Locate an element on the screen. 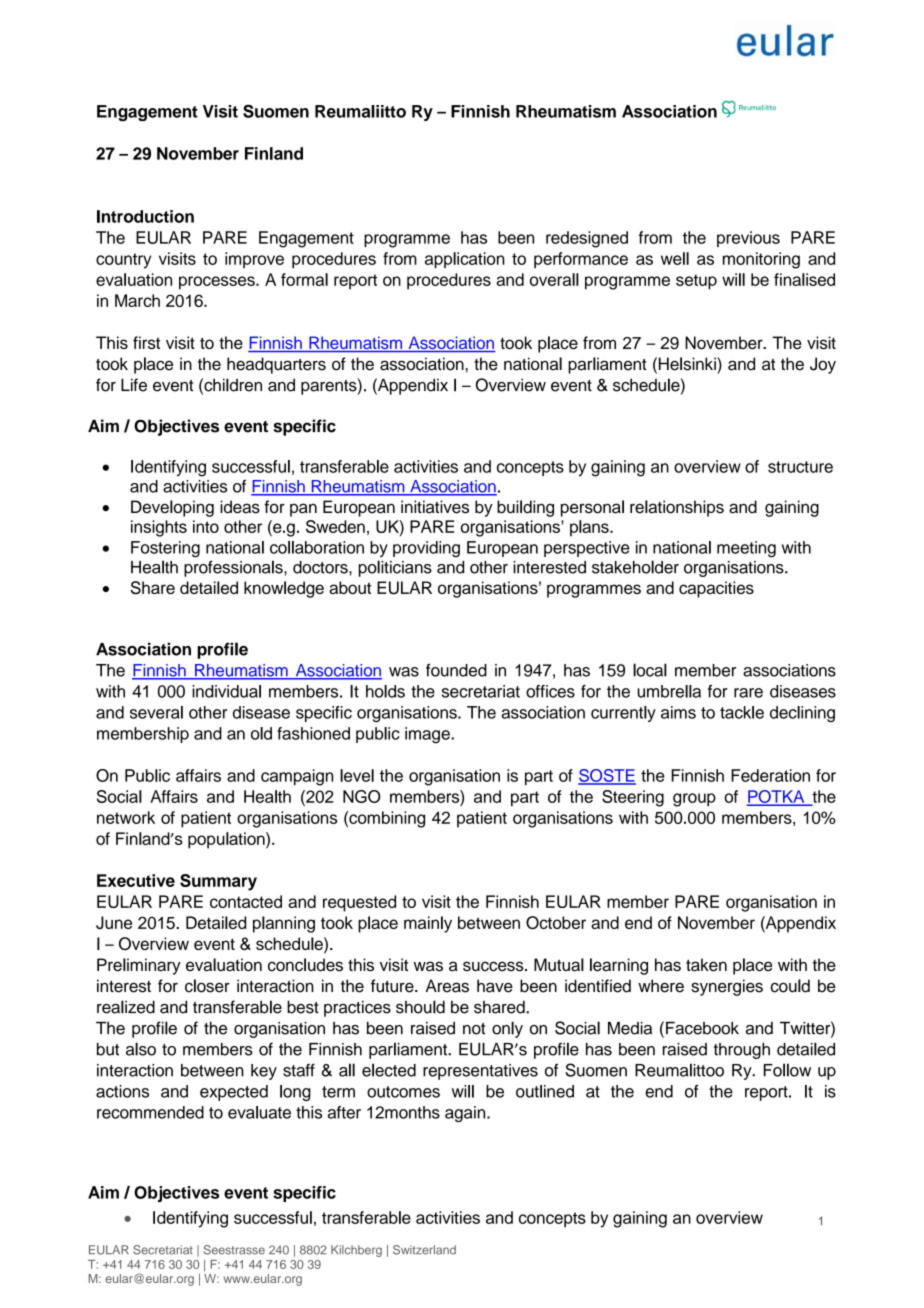  Developing is located at coordinates (172, 508).
